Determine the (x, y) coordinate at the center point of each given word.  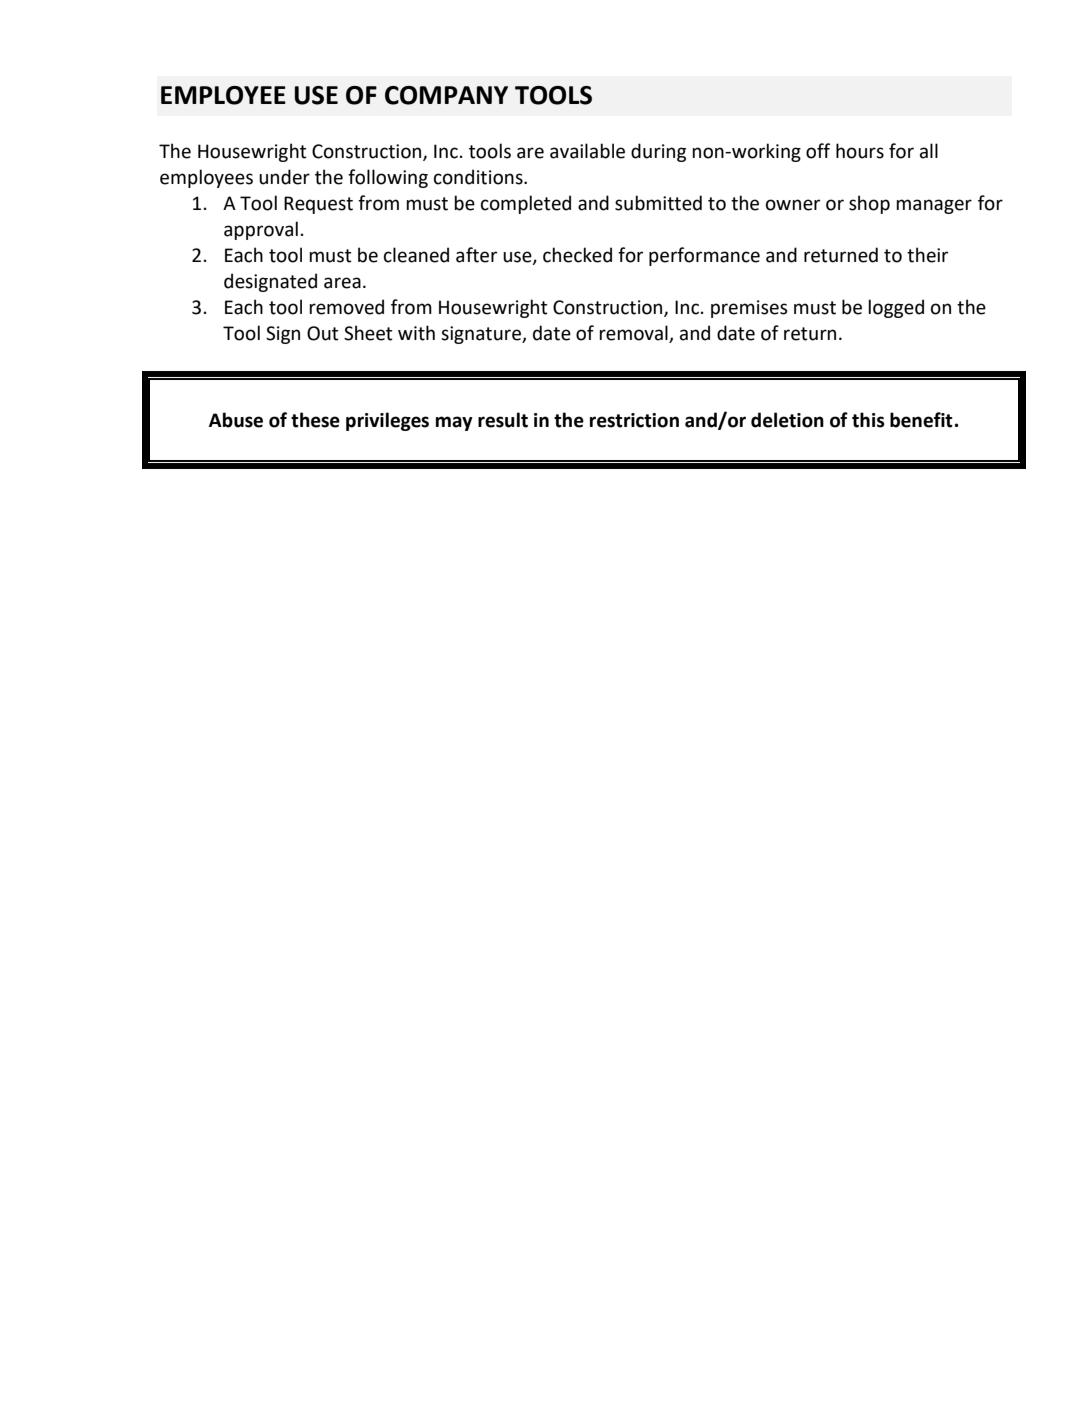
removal (633, 333)
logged (896, 308)
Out (323, 333)
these (315, 420)
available (587, 151)
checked (577, 255)
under (284, 177)
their (927, 255)
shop (869, 204)
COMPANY (446, 95)
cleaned (416, 255)
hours (860, 151)
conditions (479, 177)
